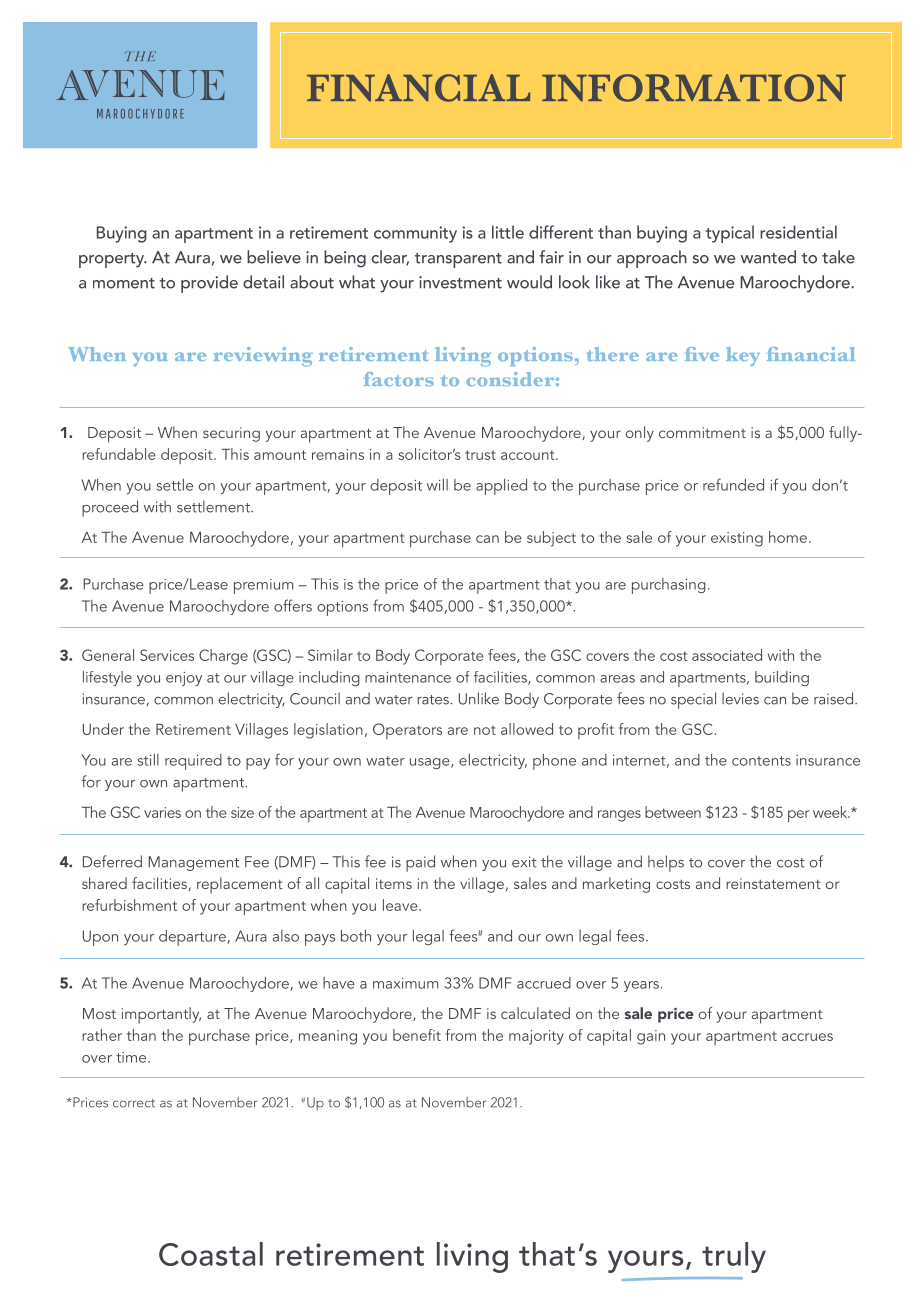  Describe the element at coordinates (727, 655) in the image. I see `associated` at that location.
